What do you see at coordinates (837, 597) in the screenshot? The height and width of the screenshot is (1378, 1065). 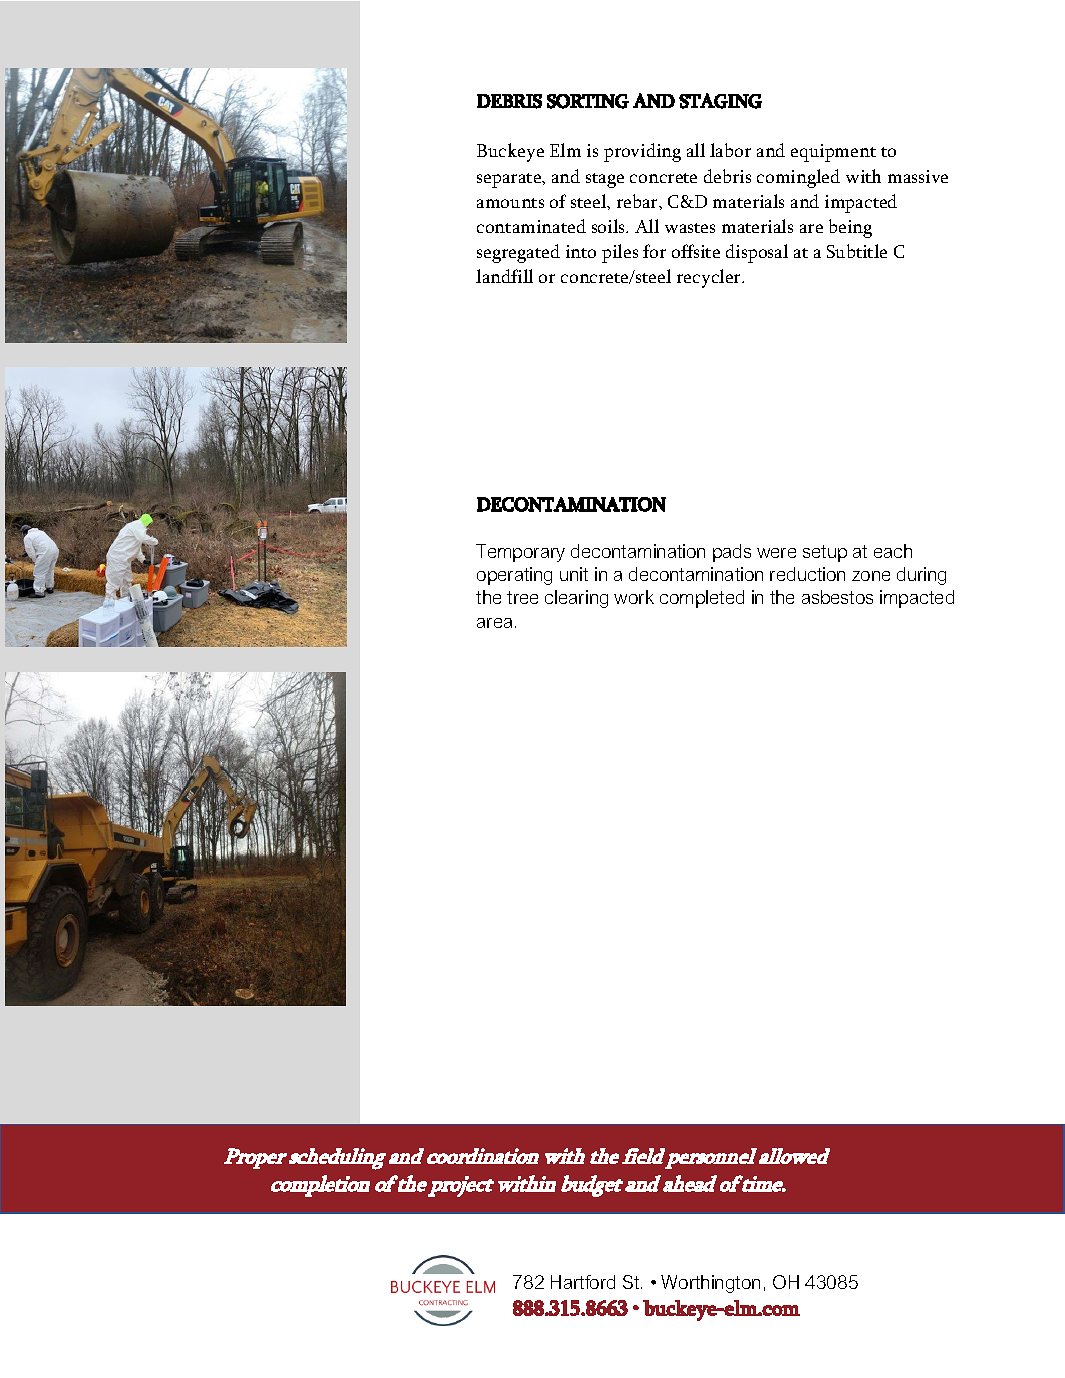 I see `asbestos` at bounding box center [837, 597].
